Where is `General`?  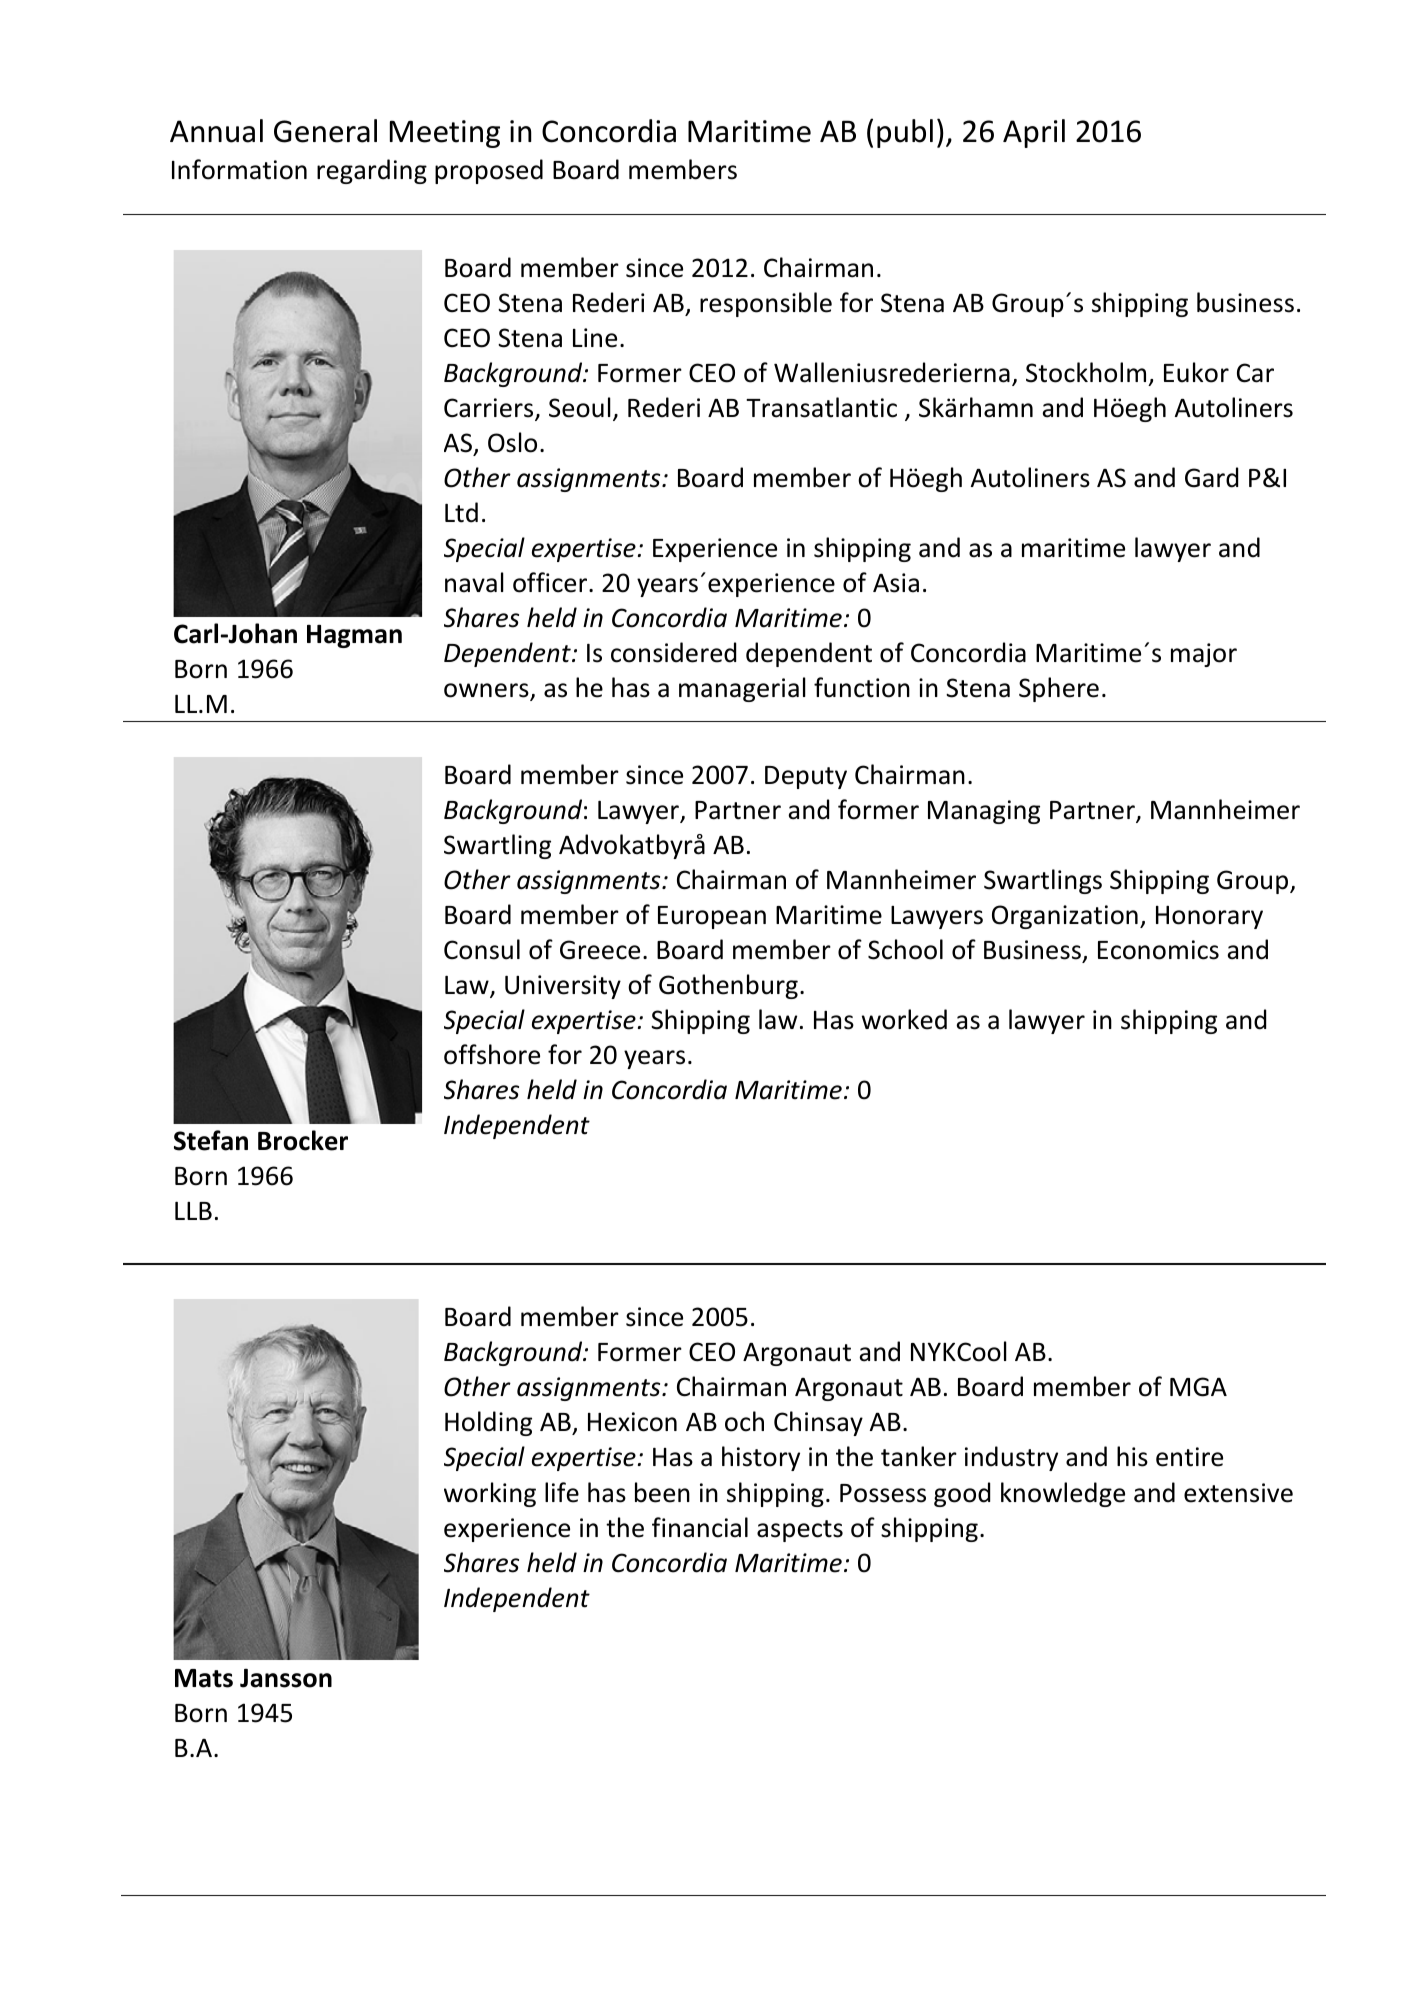
General is located at coordinates (325, 131).
